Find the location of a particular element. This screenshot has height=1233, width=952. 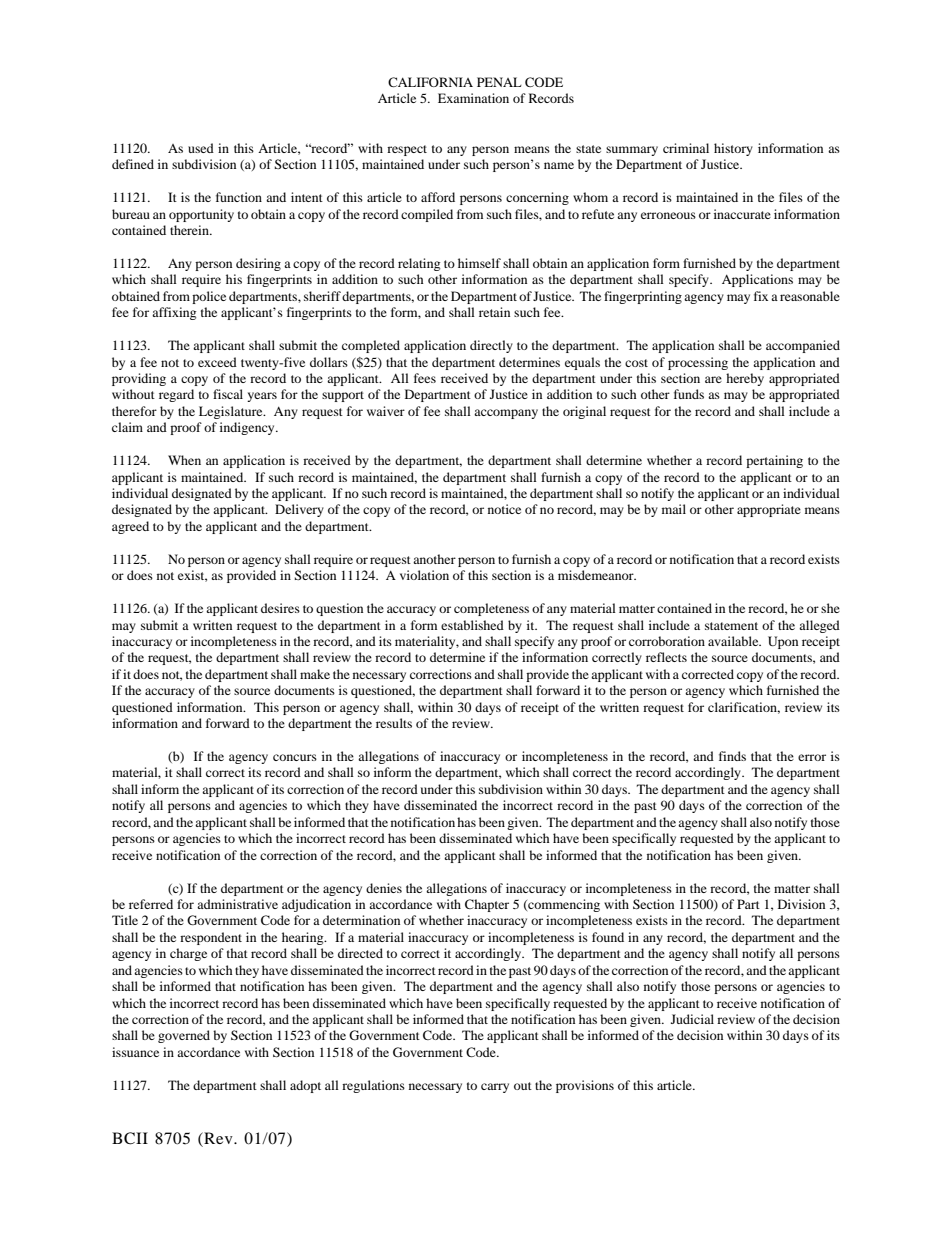

carry is located at coordinates (495, 1088).
